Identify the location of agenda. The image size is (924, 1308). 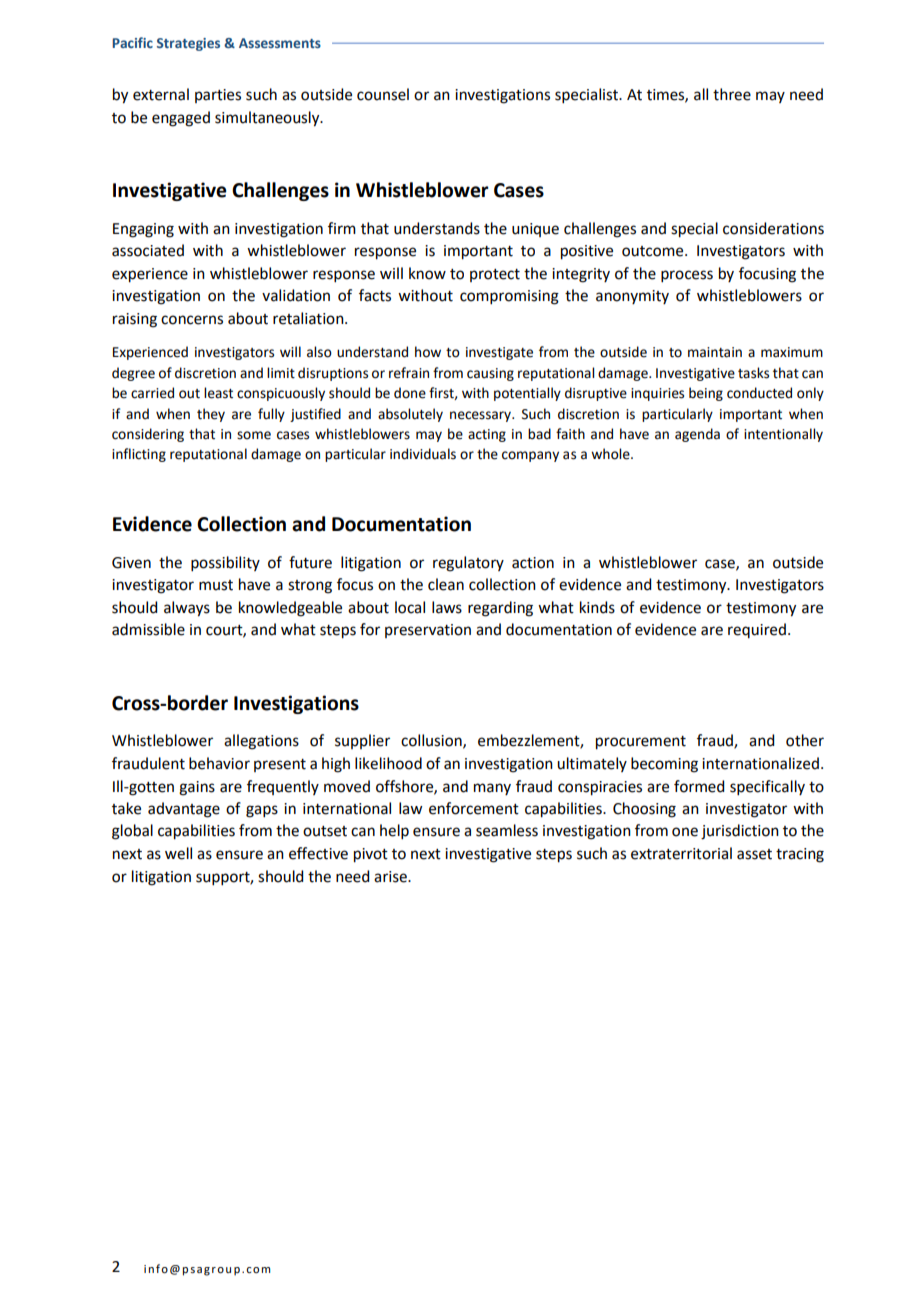
(697, 435).
